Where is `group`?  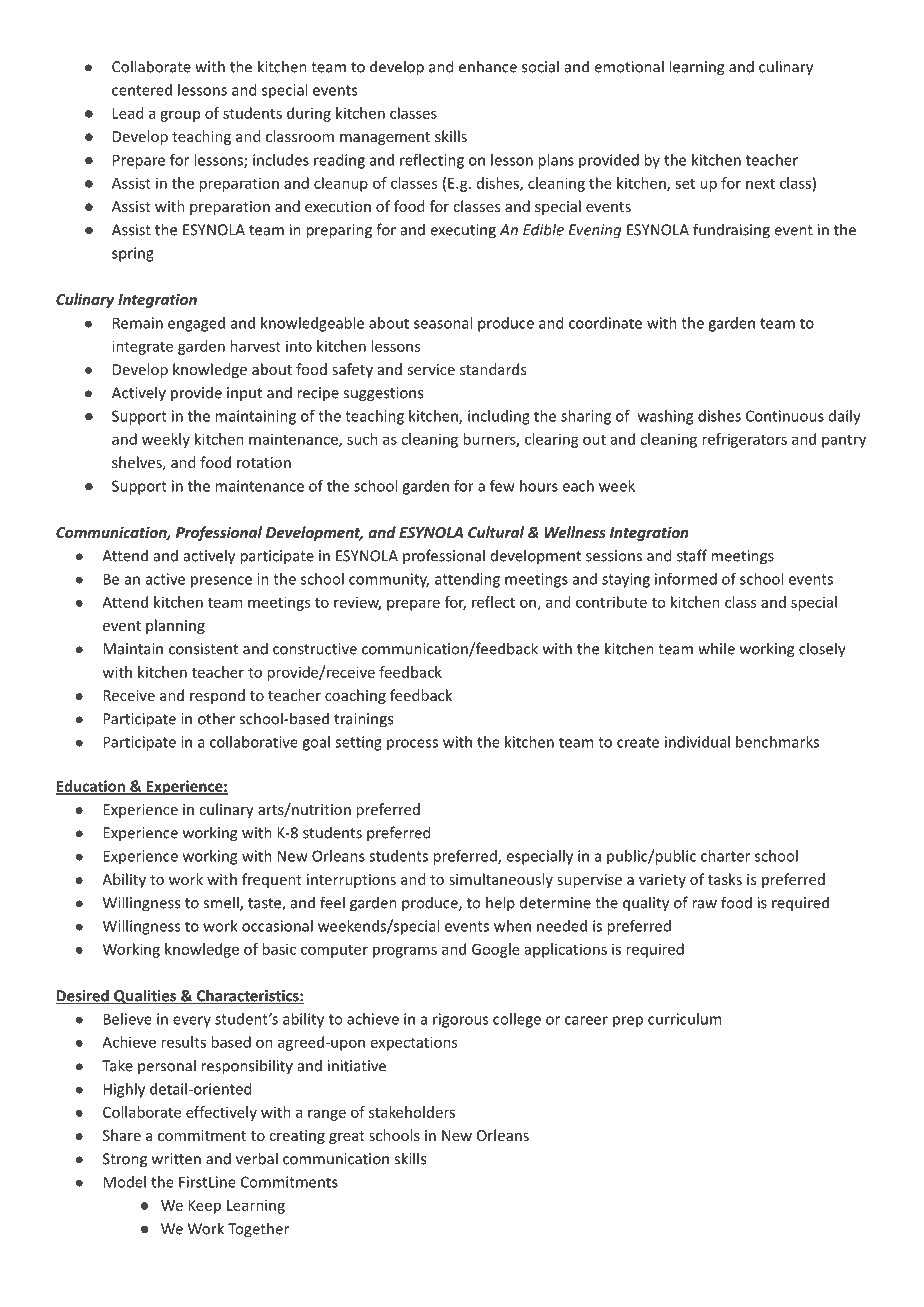
group is located at coordinates (180, 116).
